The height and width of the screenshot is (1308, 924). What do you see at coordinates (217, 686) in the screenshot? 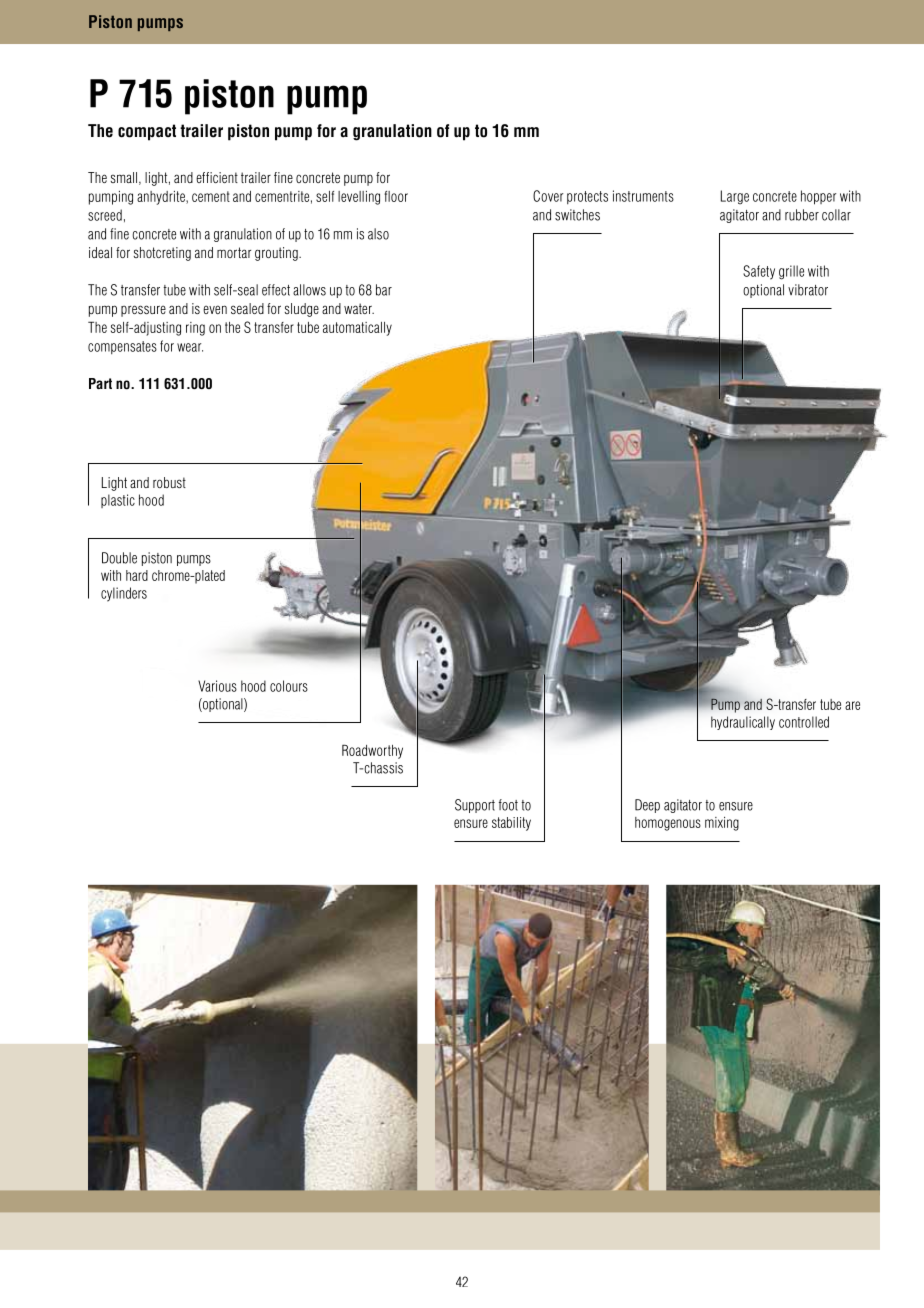
I see `Various` at bounding box center [217, 686].
